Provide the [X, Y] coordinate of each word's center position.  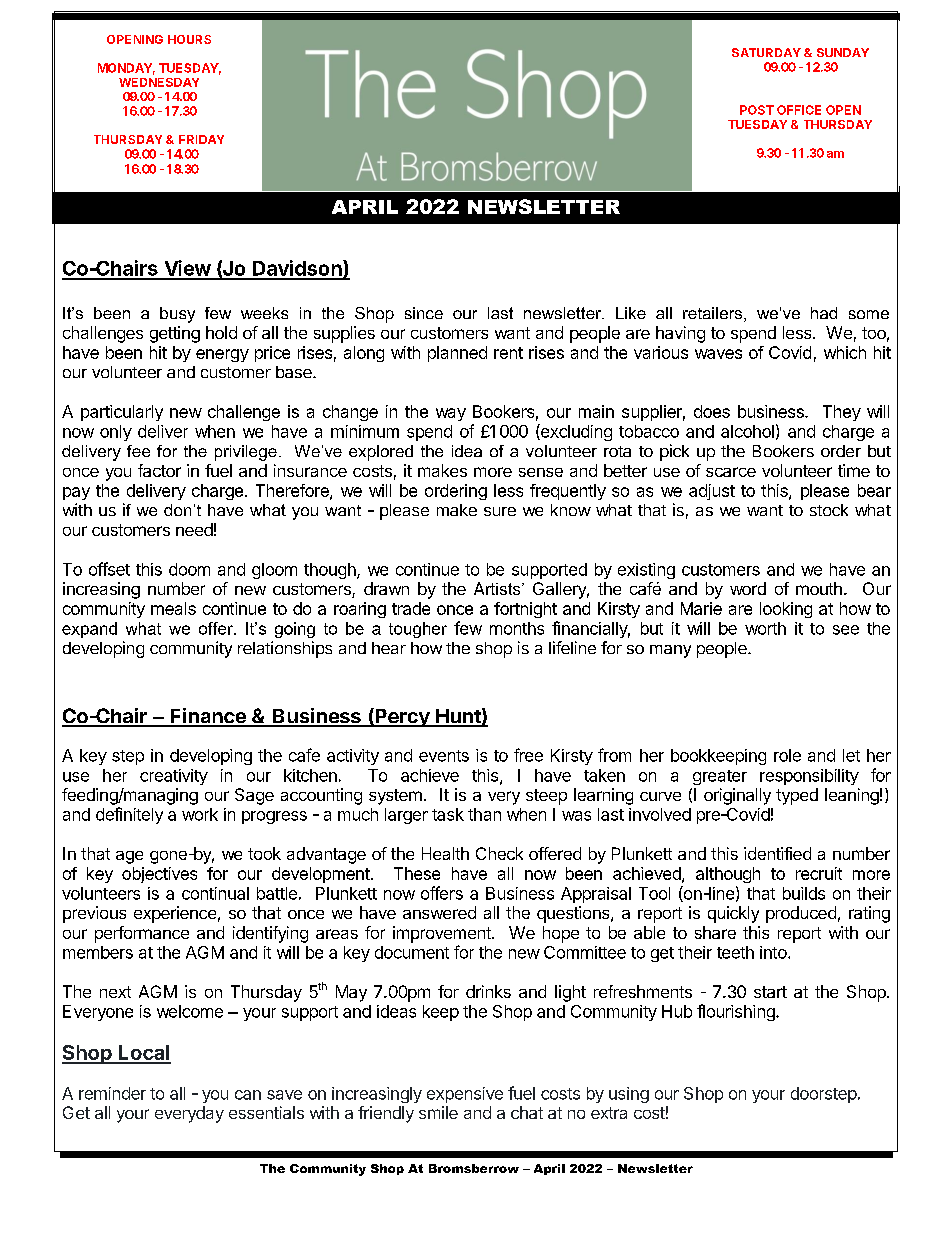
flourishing [737, 1012]
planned [457, 354]
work [200, 814]
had [824, 313]
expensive [465, 1095]
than [484, 814]
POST [757, 110]
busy [177, 315]
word [748, 588]
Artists [498, 588]
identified [777, 853]
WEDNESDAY [159, 82]
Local [144, 1054]
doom [189, 569]
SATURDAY [766, 52]
